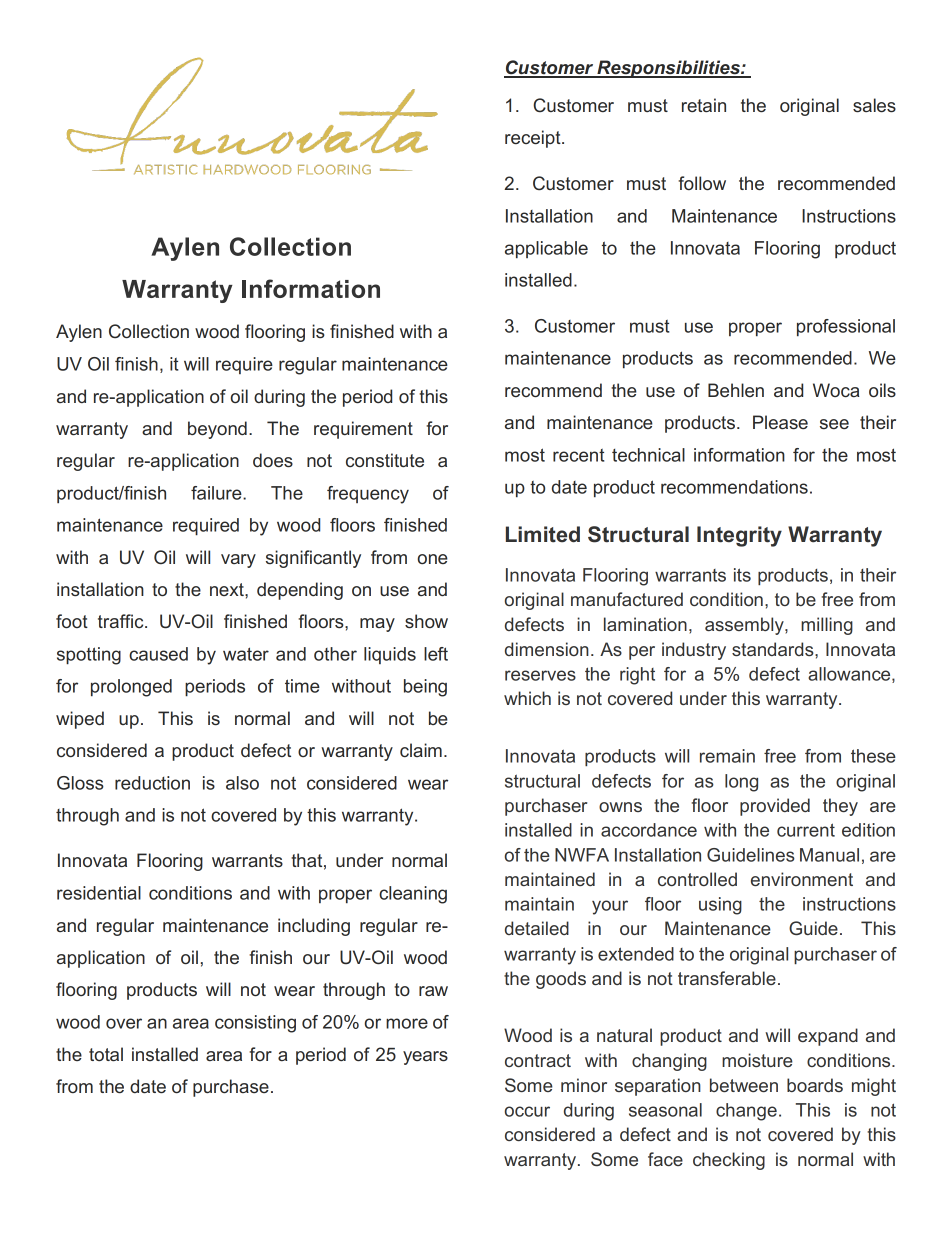 This image has width=952, height=1233. I want to click on receipt, so click(534, 139).
